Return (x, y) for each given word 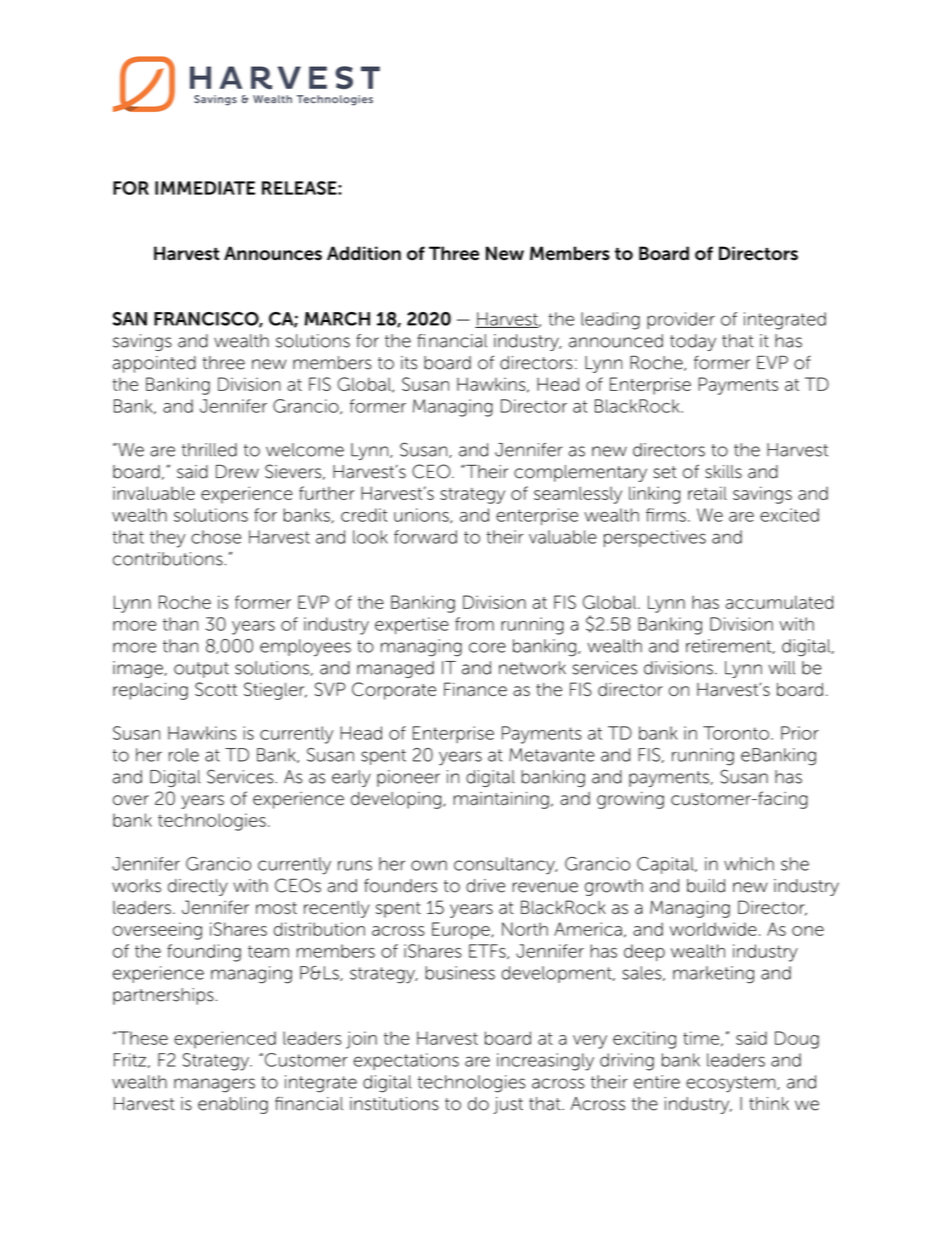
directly (198, 887)
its (409, 363)
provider (681, 320)
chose (216, 537)
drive (485, 886)
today (693, 342)
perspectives (655, 538)
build (706, 886)
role (184, 755)
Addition (364, 253)
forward (425, 537)
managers (214, 1085)
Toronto (736, 733)
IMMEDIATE (205, 188)
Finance (475, 689)
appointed (154, 364)
